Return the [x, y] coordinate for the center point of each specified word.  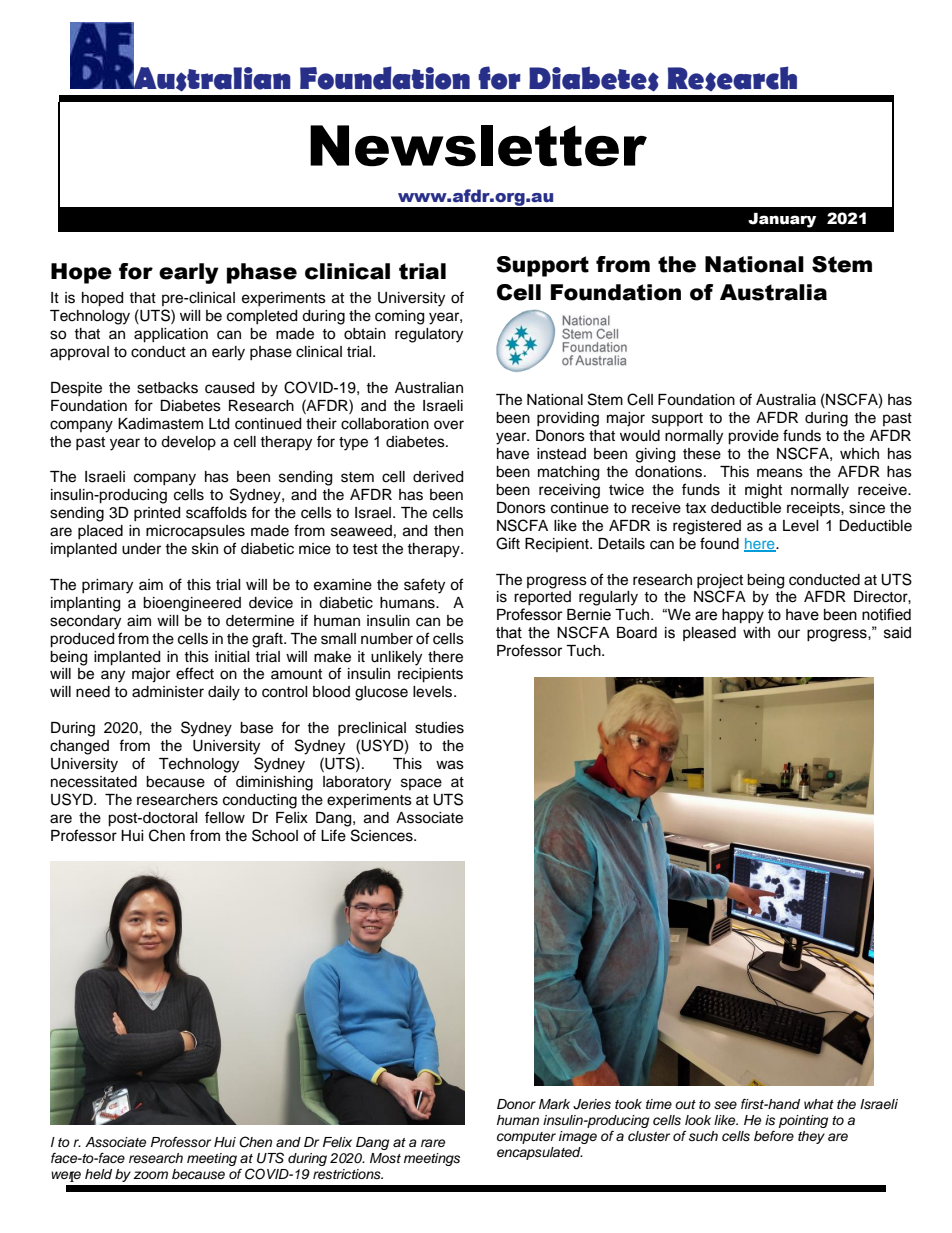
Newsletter [478, 146]
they [811, 1137]
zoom [150, 1175]
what [819, 1104]
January [782, 220]
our [789, 634]
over [449, 425]
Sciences [383, 835]
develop [188, 443]
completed [262, 317]
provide [753, 437]
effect [195, 673]
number [387, 639]
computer [526, 1138]
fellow [225, 817]
